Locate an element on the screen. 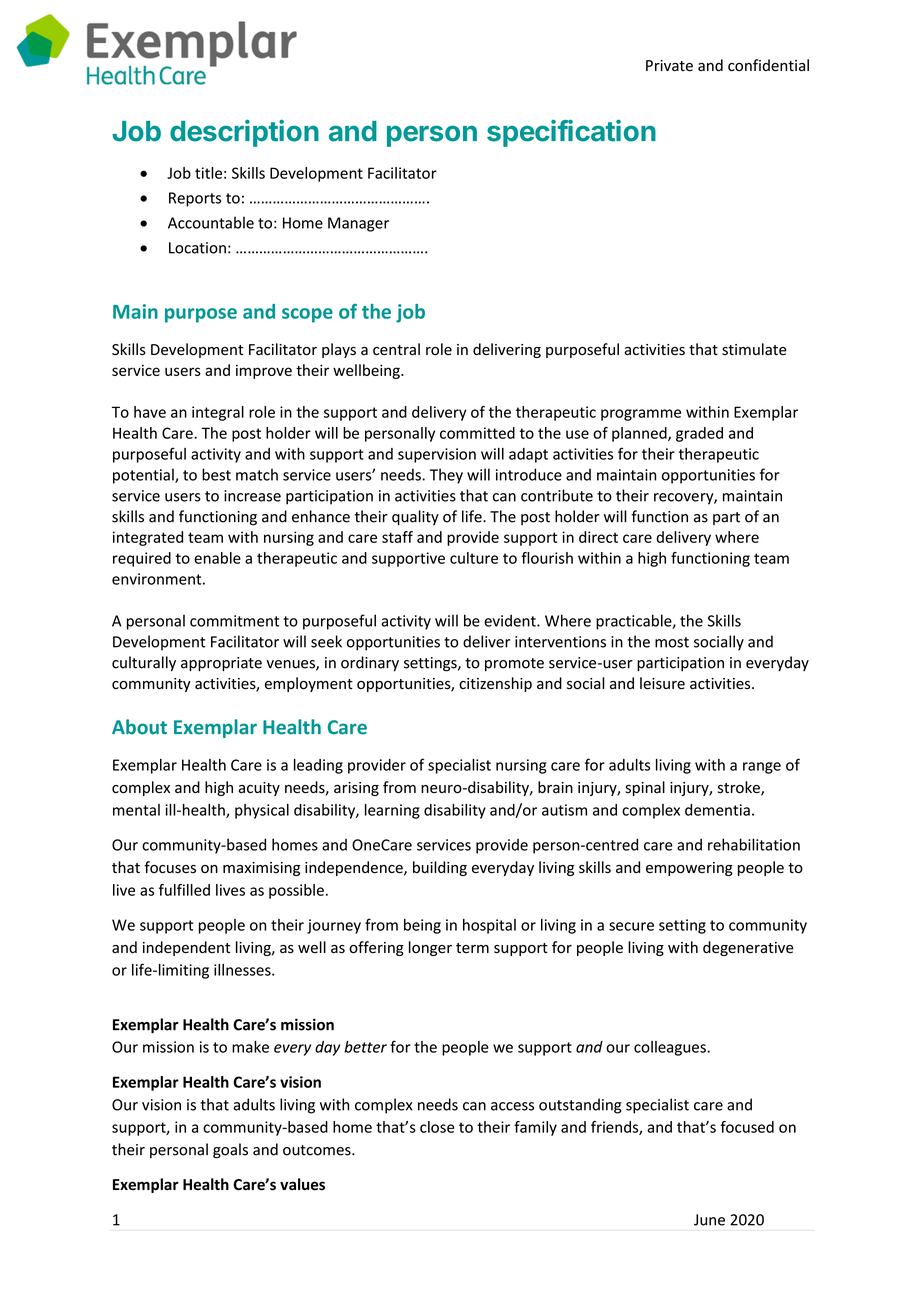 The height and width of the screenshot is (1308, 924). term is located at coordinates (472, 948).
